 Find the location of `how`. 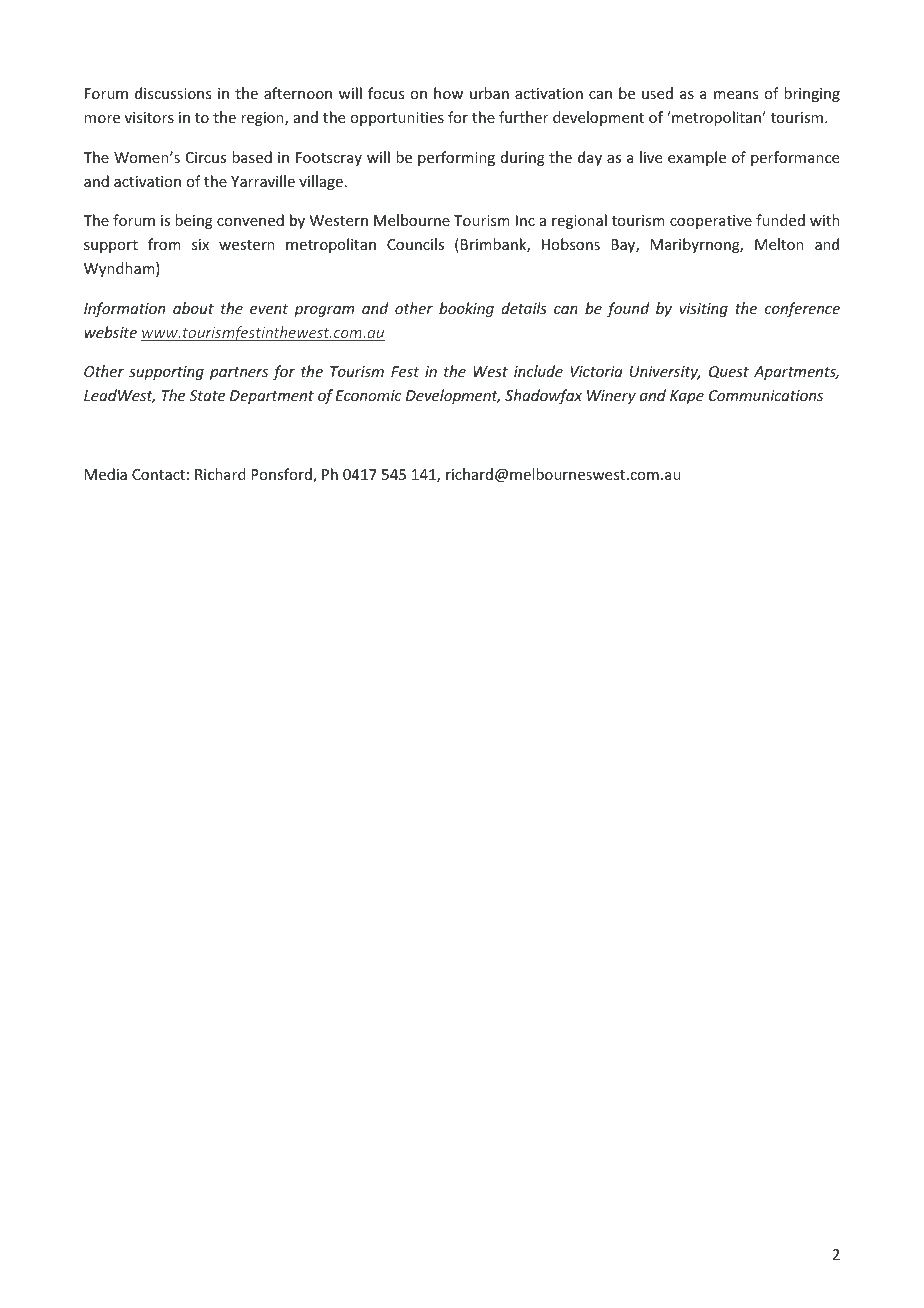

how is located at coordinates (448, 93).
